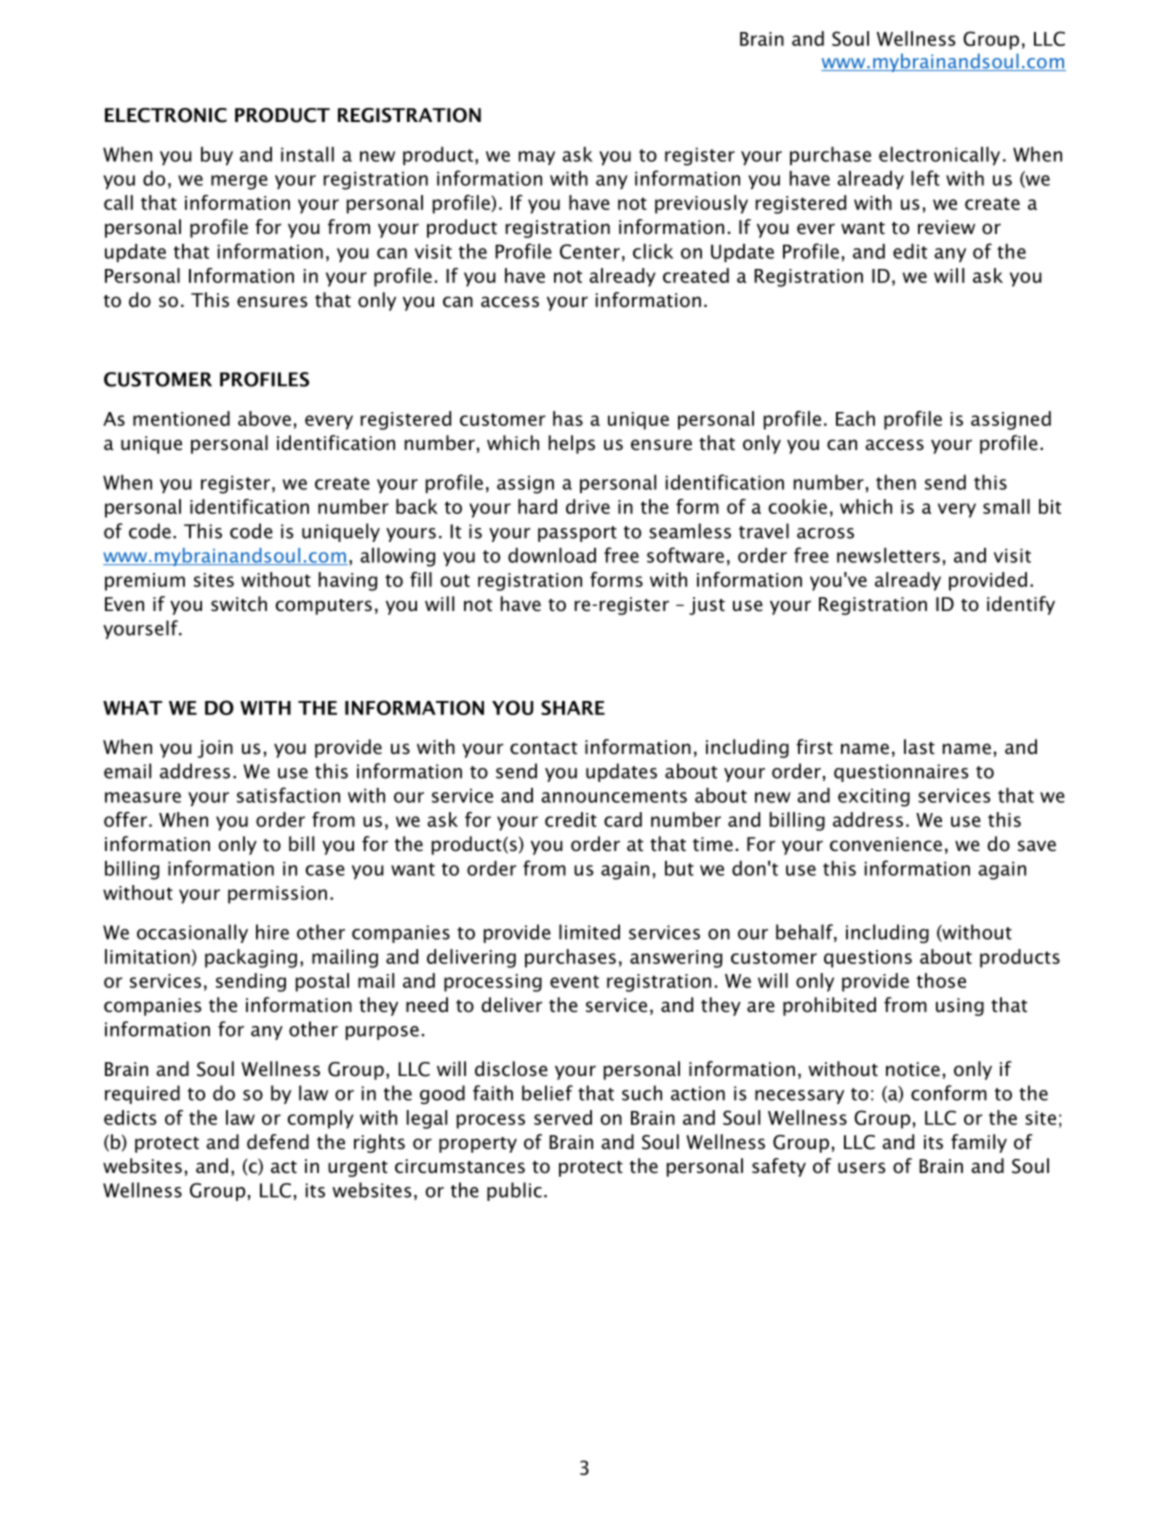 The height and width of the image is (1513, 1169). I want to click on limited, so click(589, 932).
